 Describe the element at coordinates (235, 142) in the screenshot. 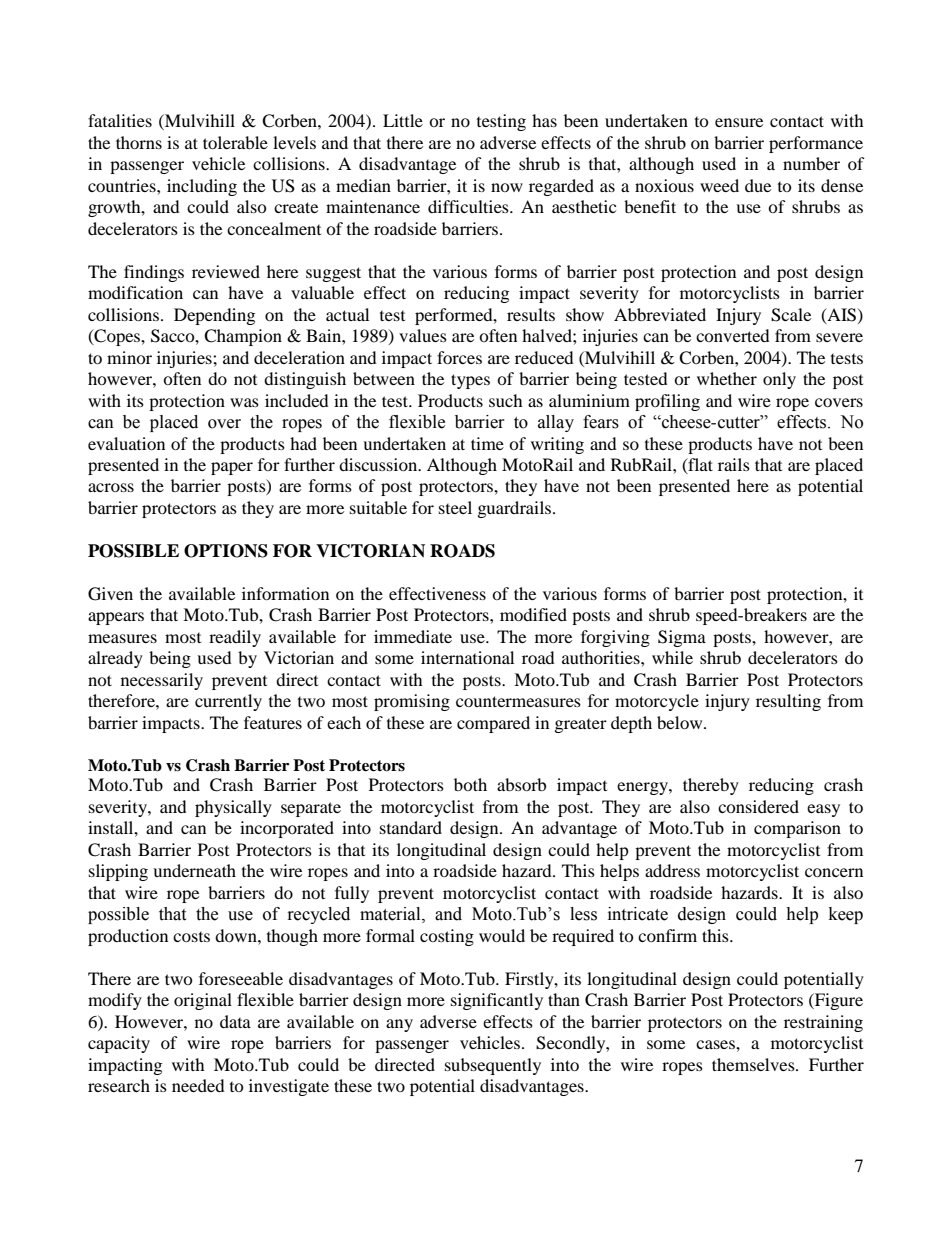

I see `tolerable` at that location.
